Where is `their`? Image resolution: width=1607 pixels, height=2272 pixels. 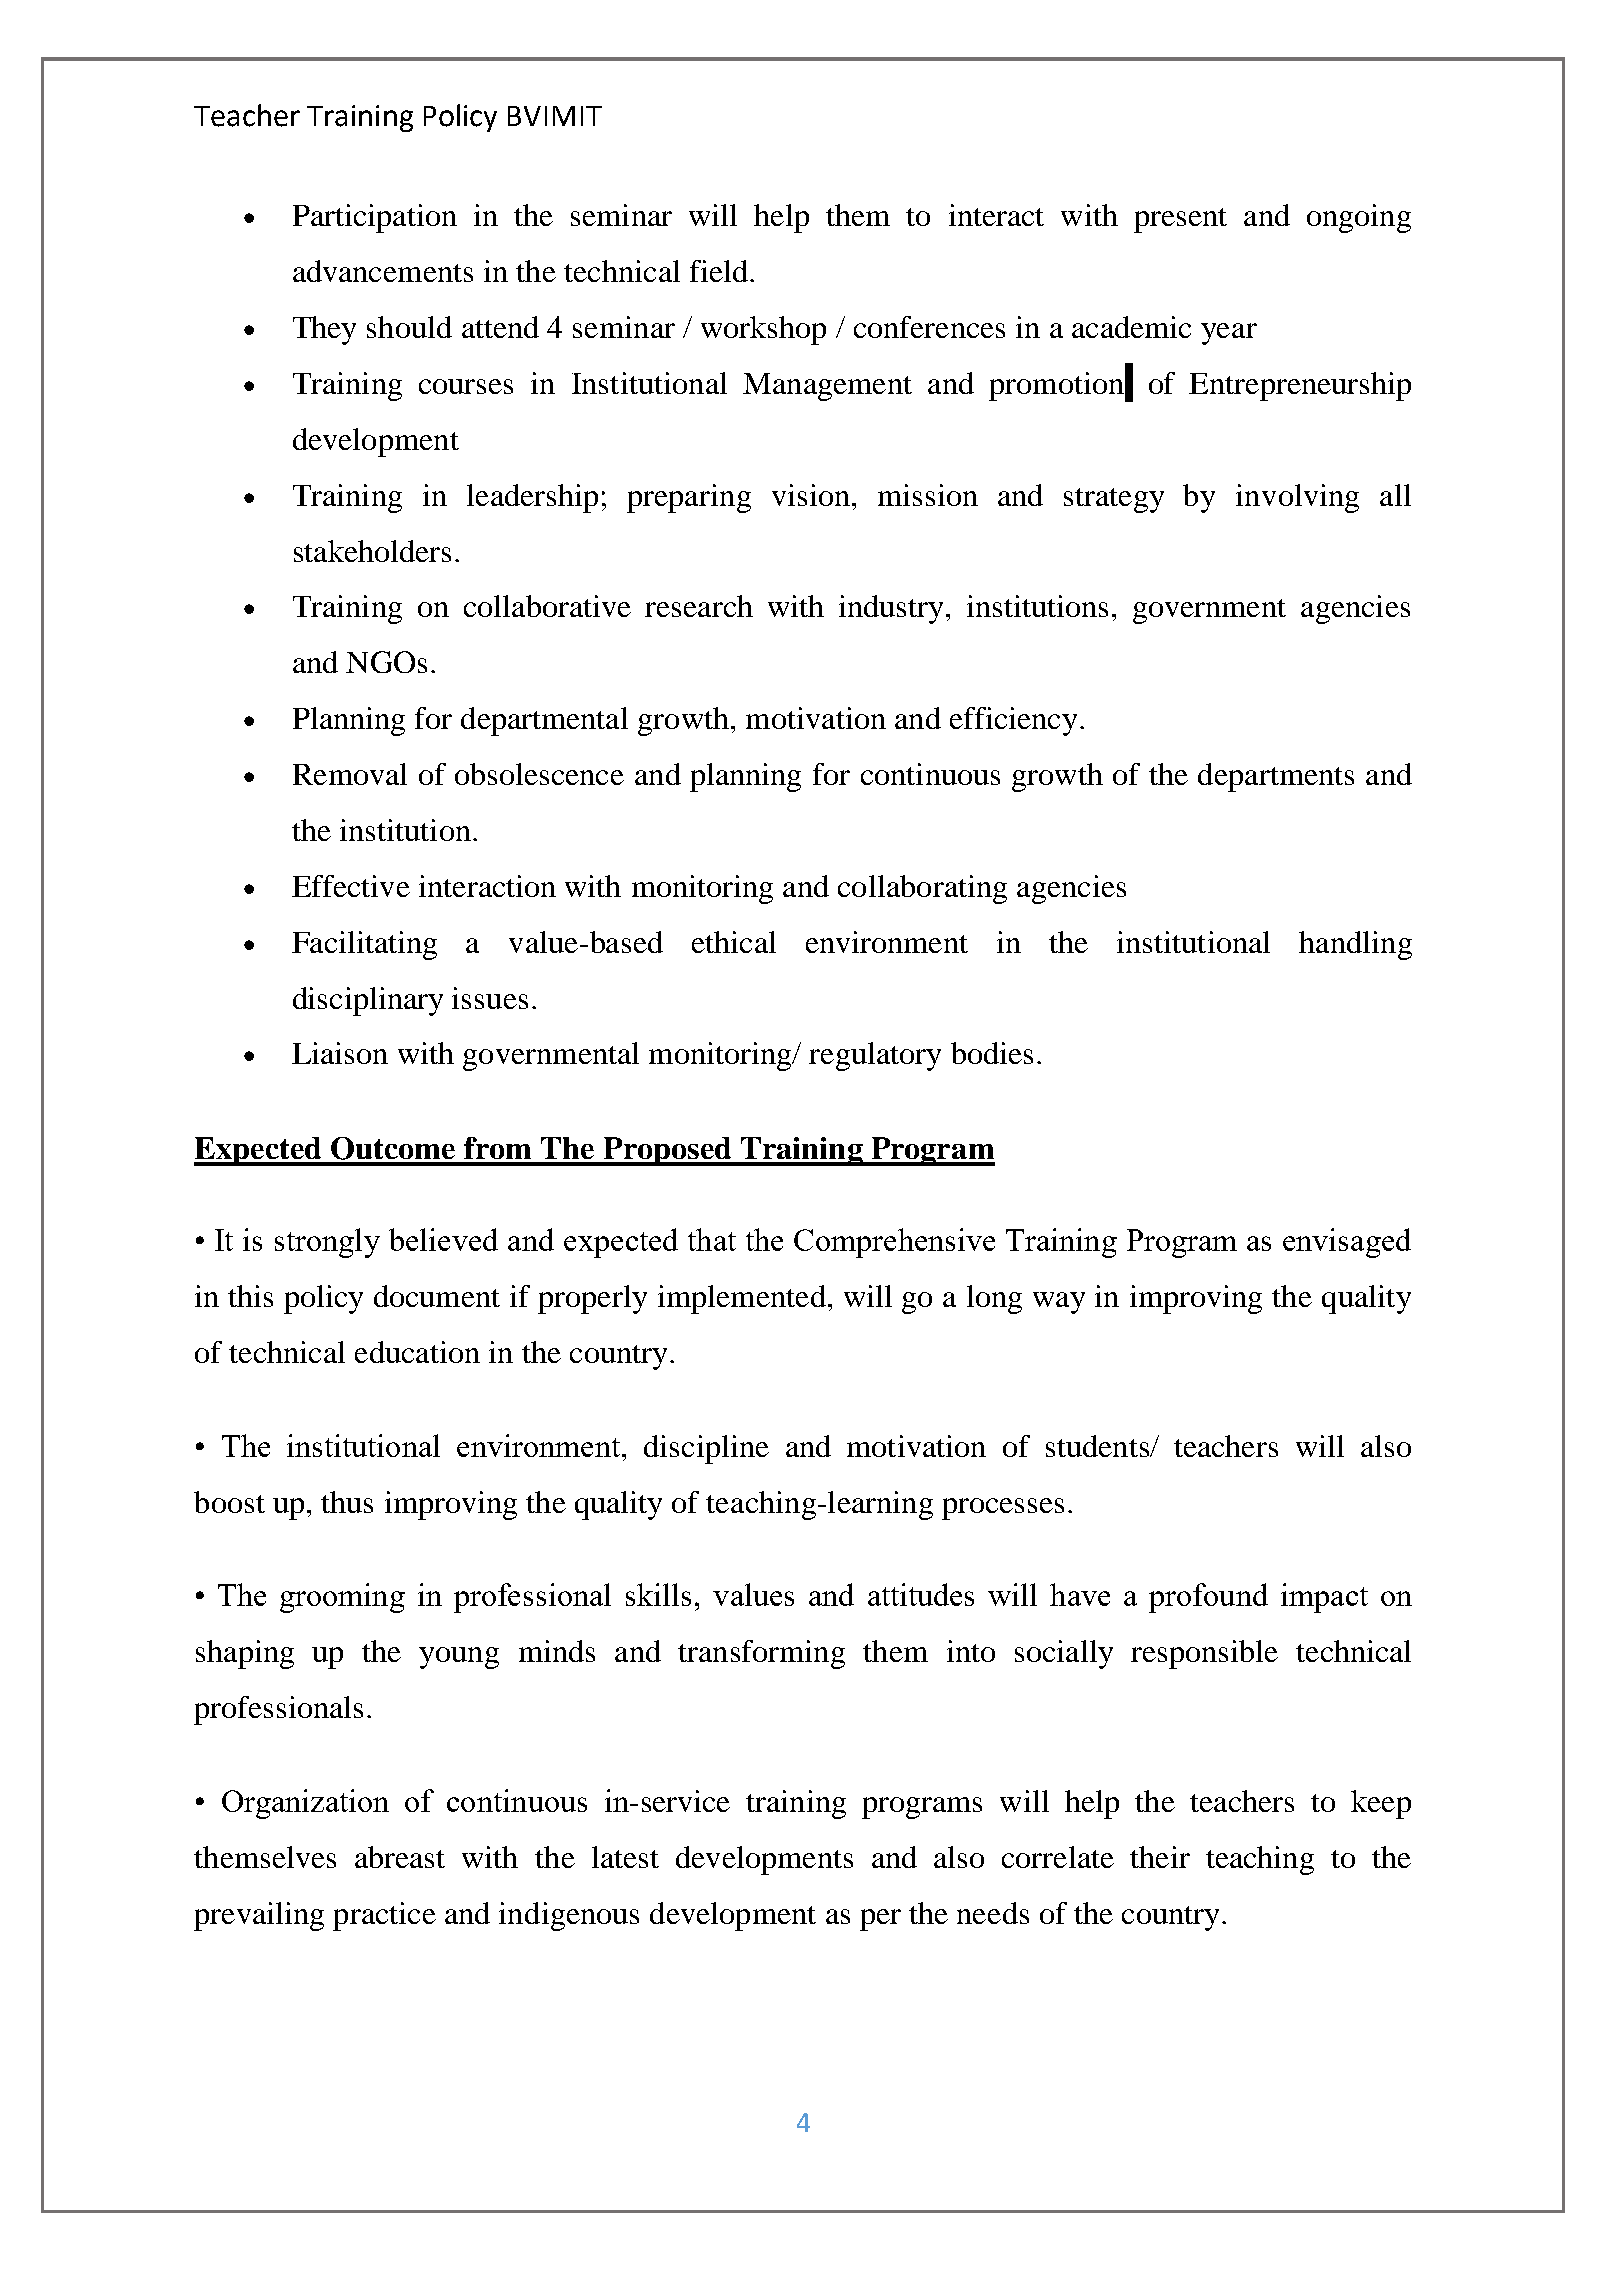 their is located at coordinates (1160, 1857).
